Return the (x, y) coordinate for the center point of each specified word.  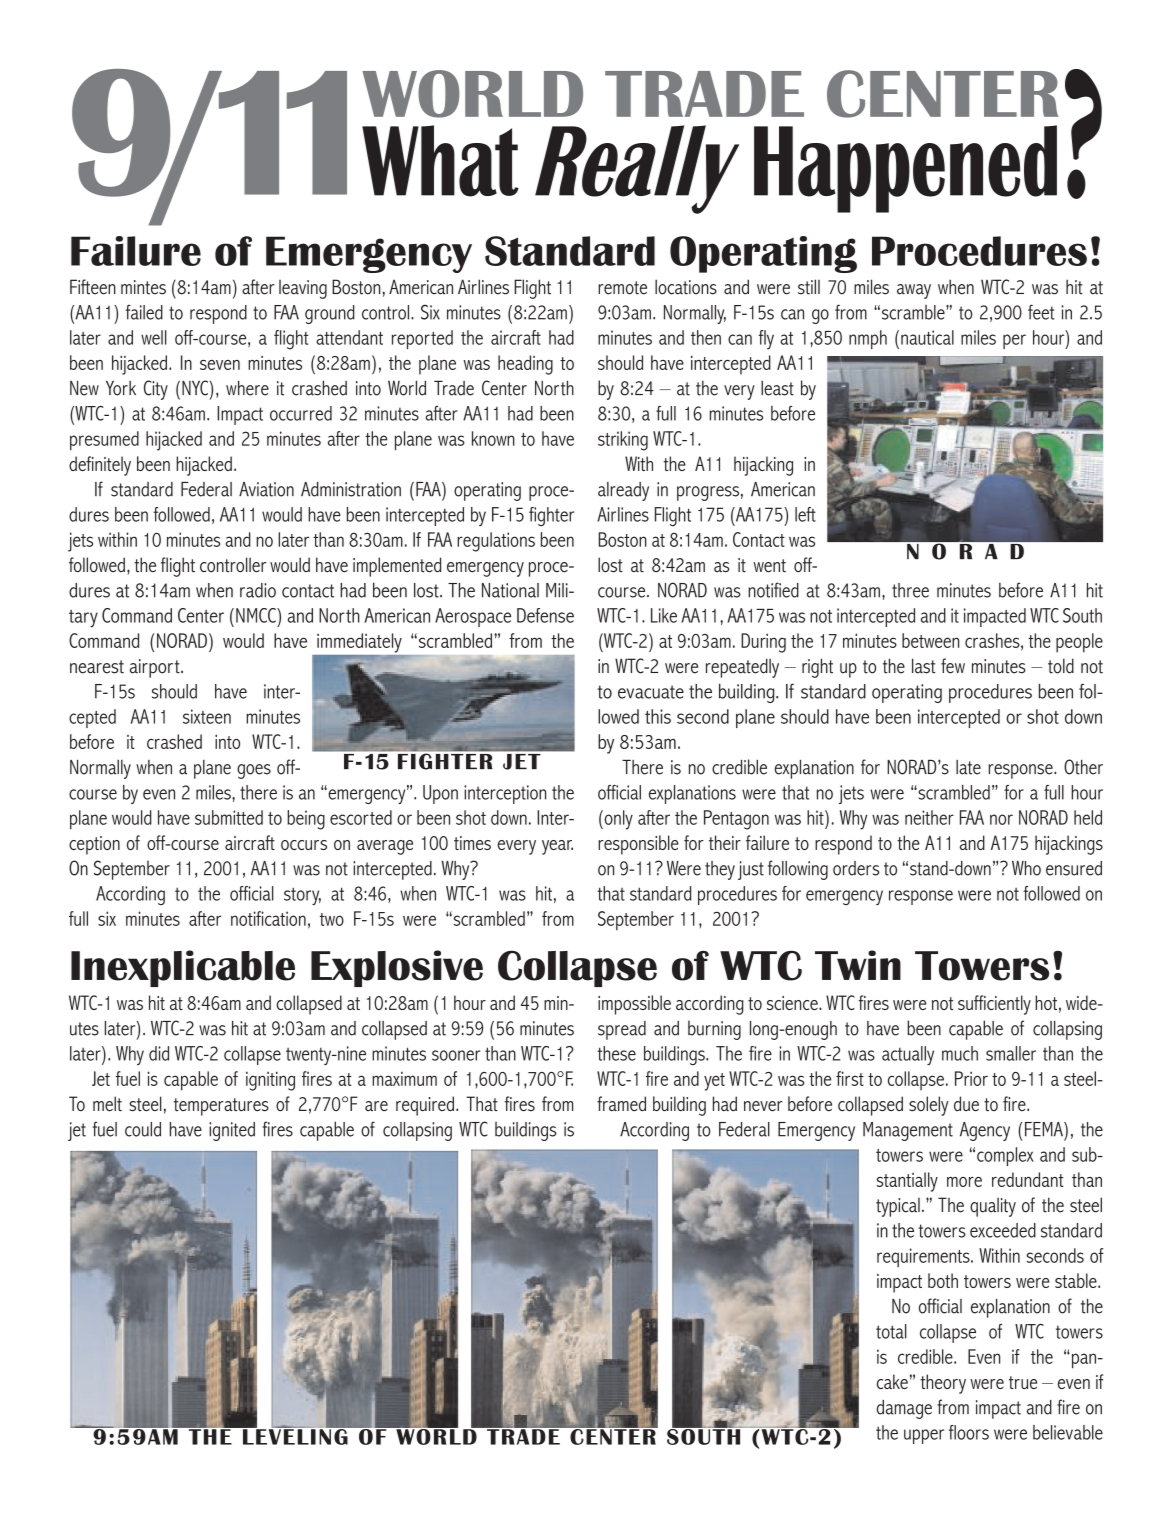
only (617, 820)
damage (904, 1409)
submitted (229, 817)
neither (929, 817)
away (914, 291)
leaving (303, 289)
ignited (232, 1131)
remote (622, 288)
